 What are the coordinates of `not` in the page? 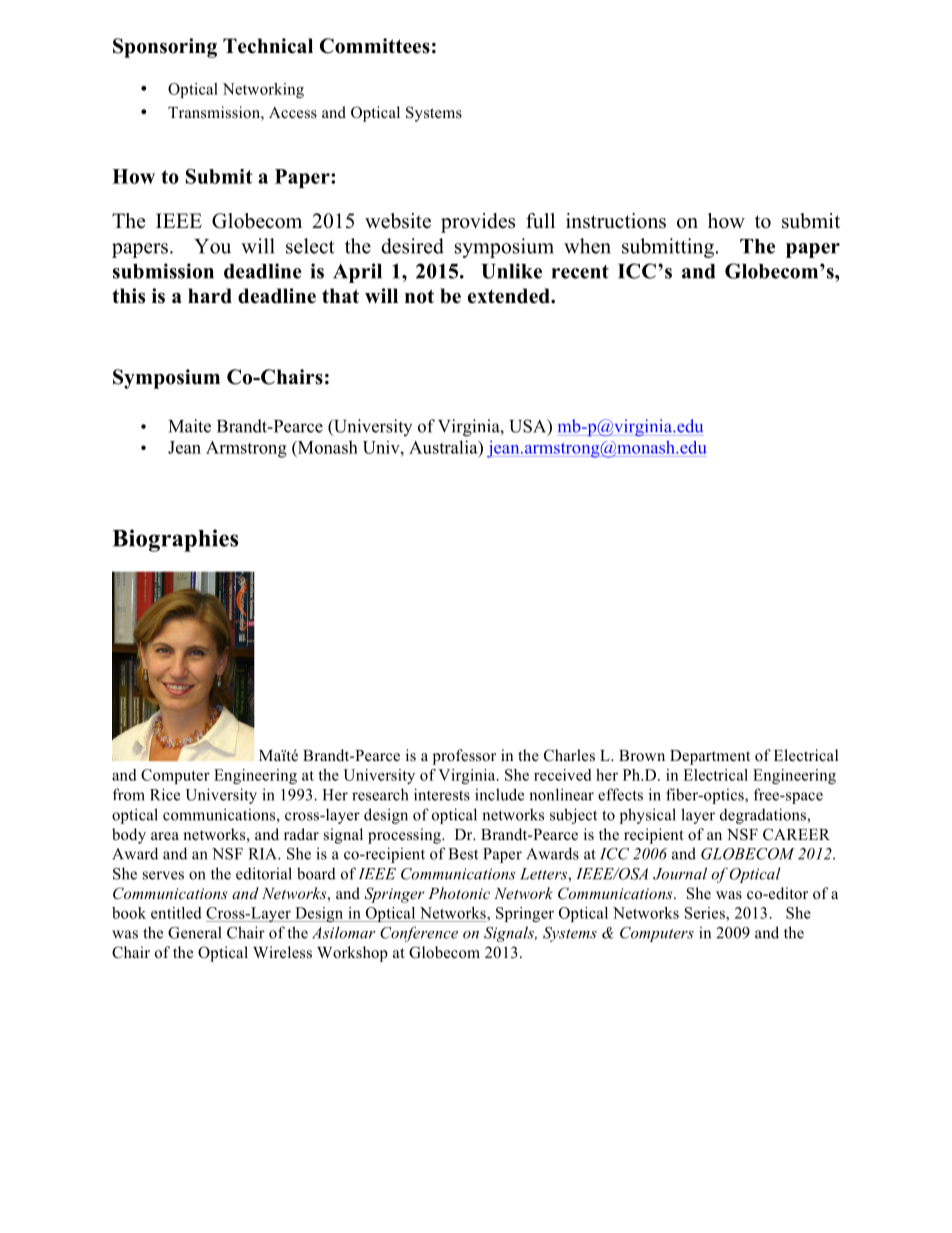 It's located at (419, 296).
